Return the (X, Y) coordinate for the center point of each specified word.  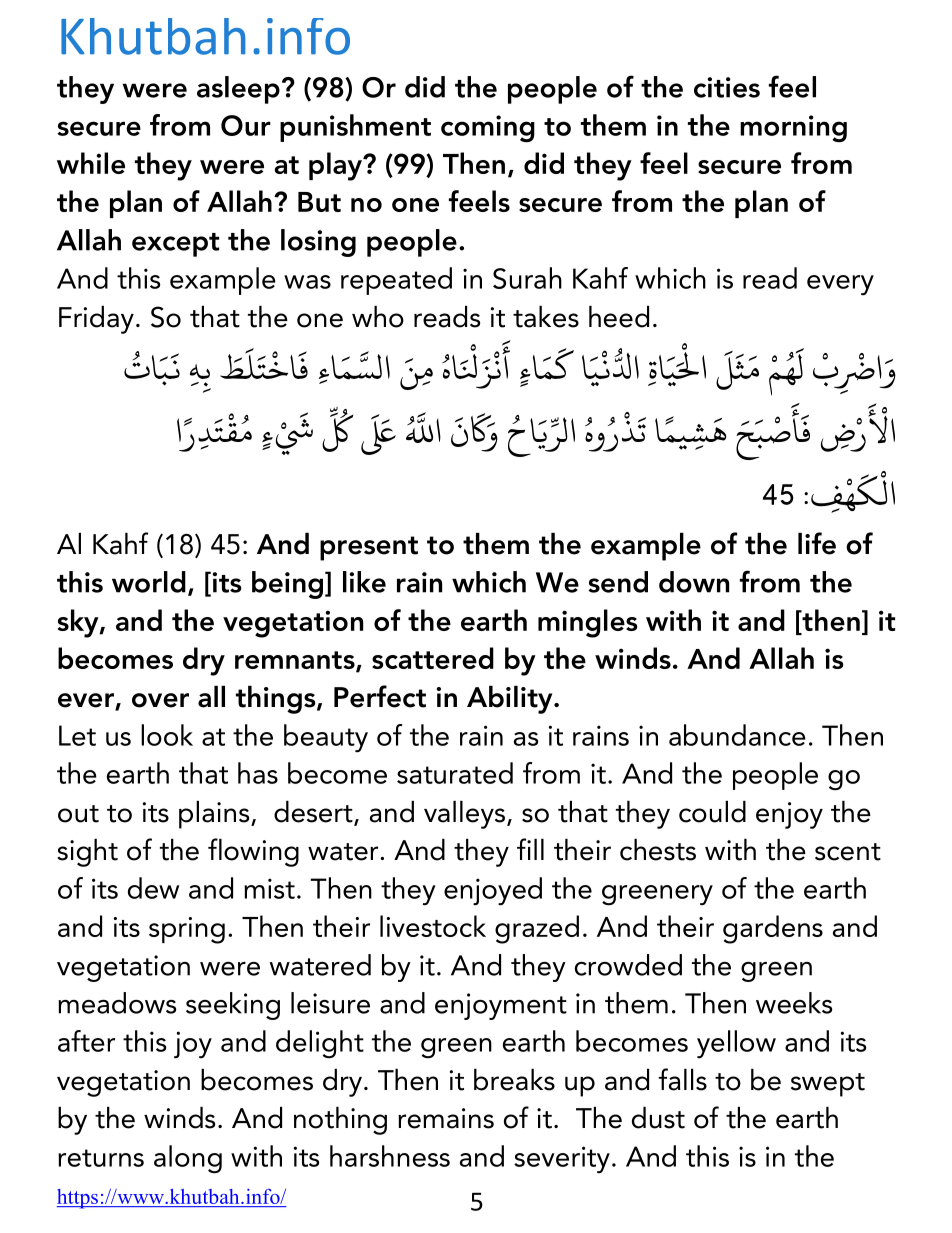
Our (246, 125)
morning (793, 128)
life (817, 543)
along (188, 1159)
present (369, 548)
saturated (455, 773)
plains (215, 815)
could (712, 812)
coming (488, 129)
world (149, 582)
